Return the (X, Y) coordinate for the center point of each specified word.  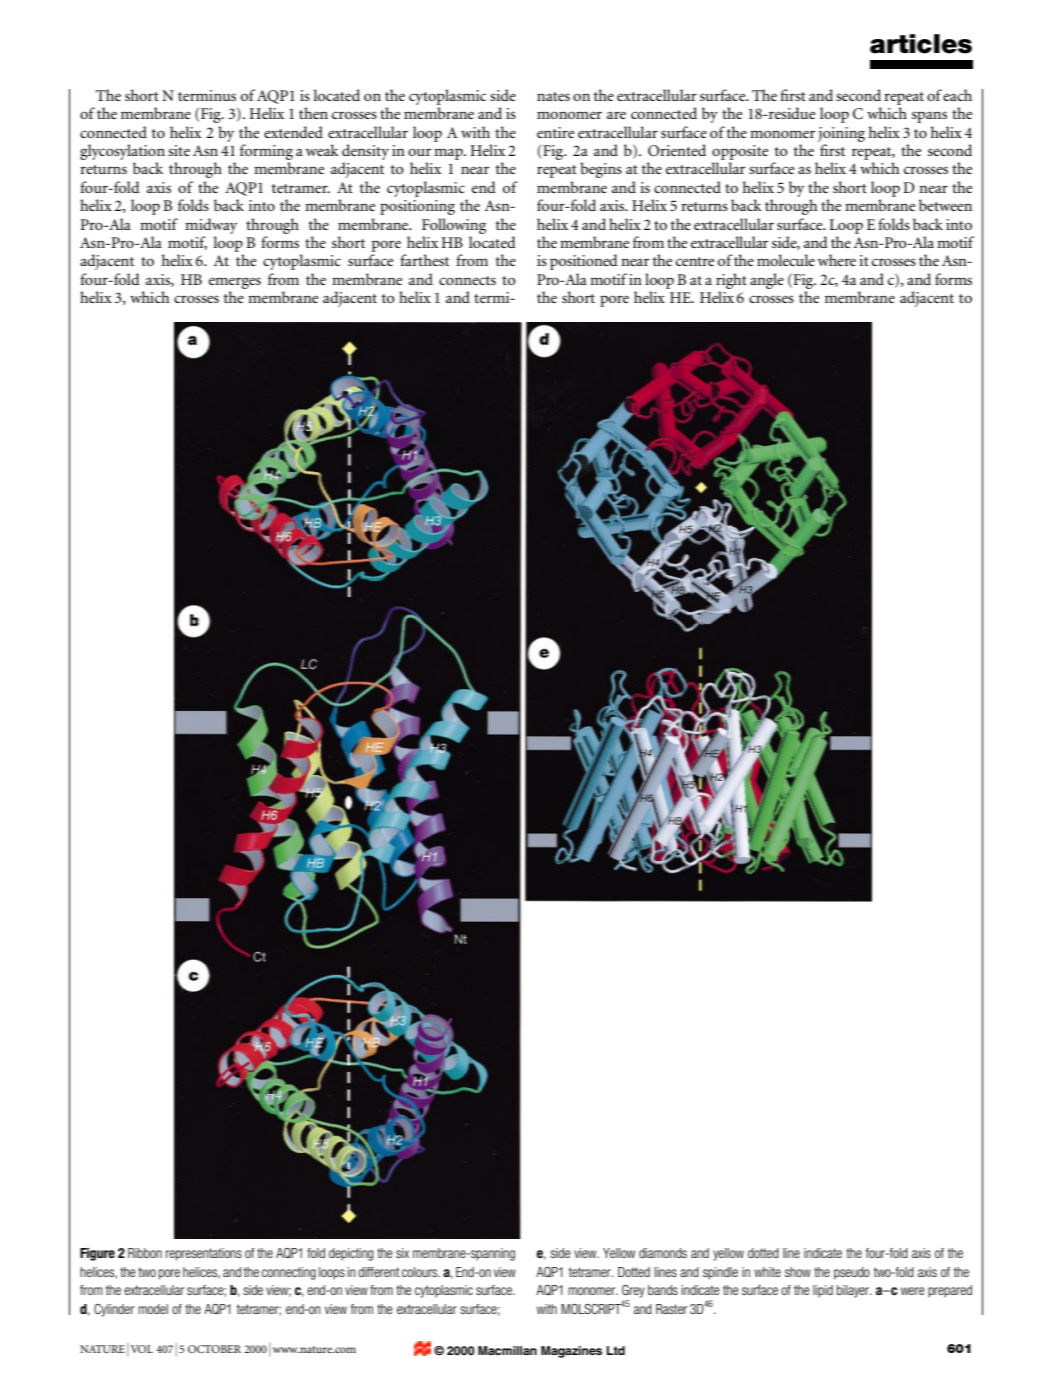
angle (767, 281)
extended (293, 132)
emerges (235, 283)
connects (467, 280)
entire (555, 132)
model (153, 1309)
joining (841, 134)
